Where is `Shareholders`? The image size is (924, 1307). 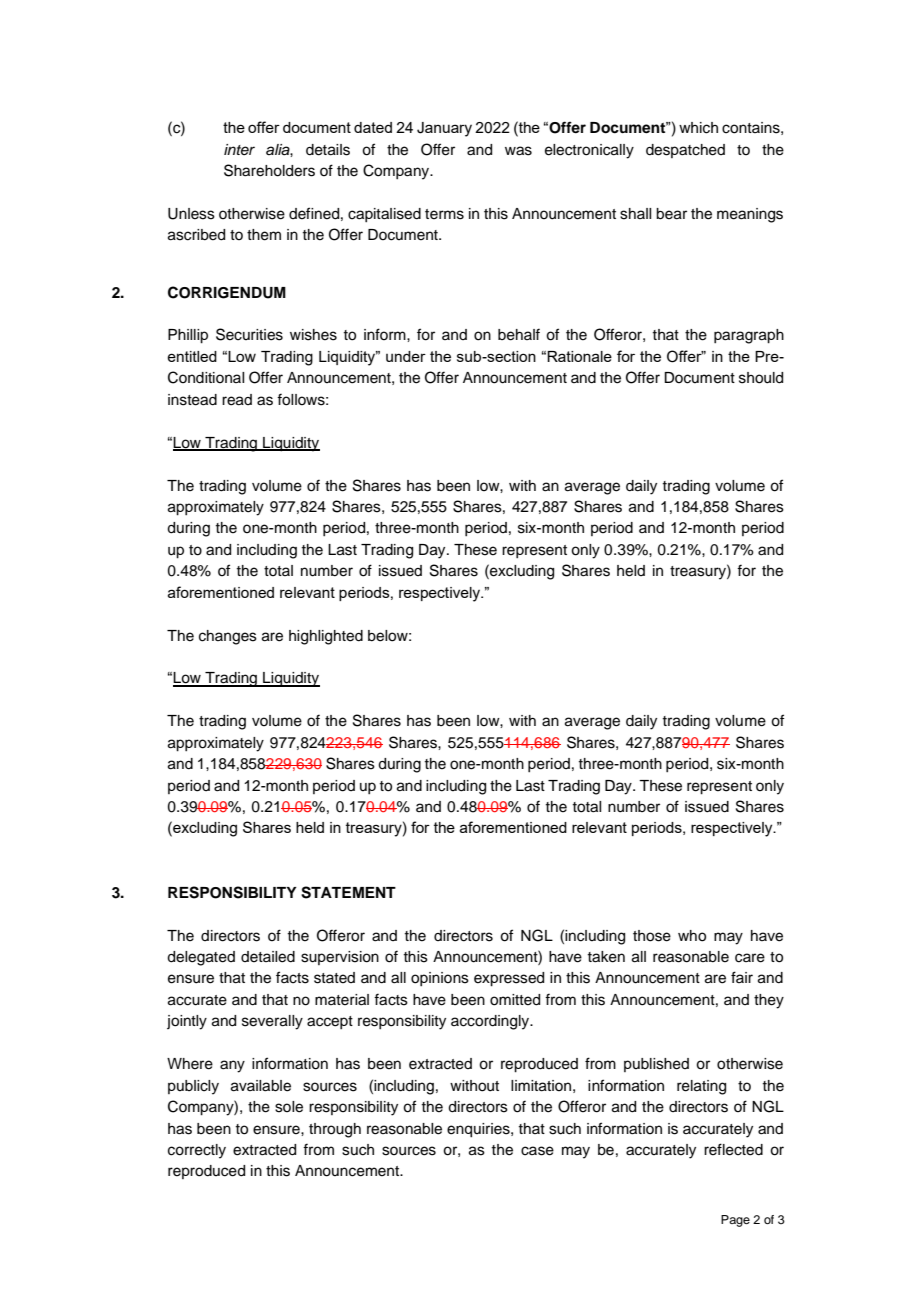 Shareholders is located at coordinates (269, 170).
